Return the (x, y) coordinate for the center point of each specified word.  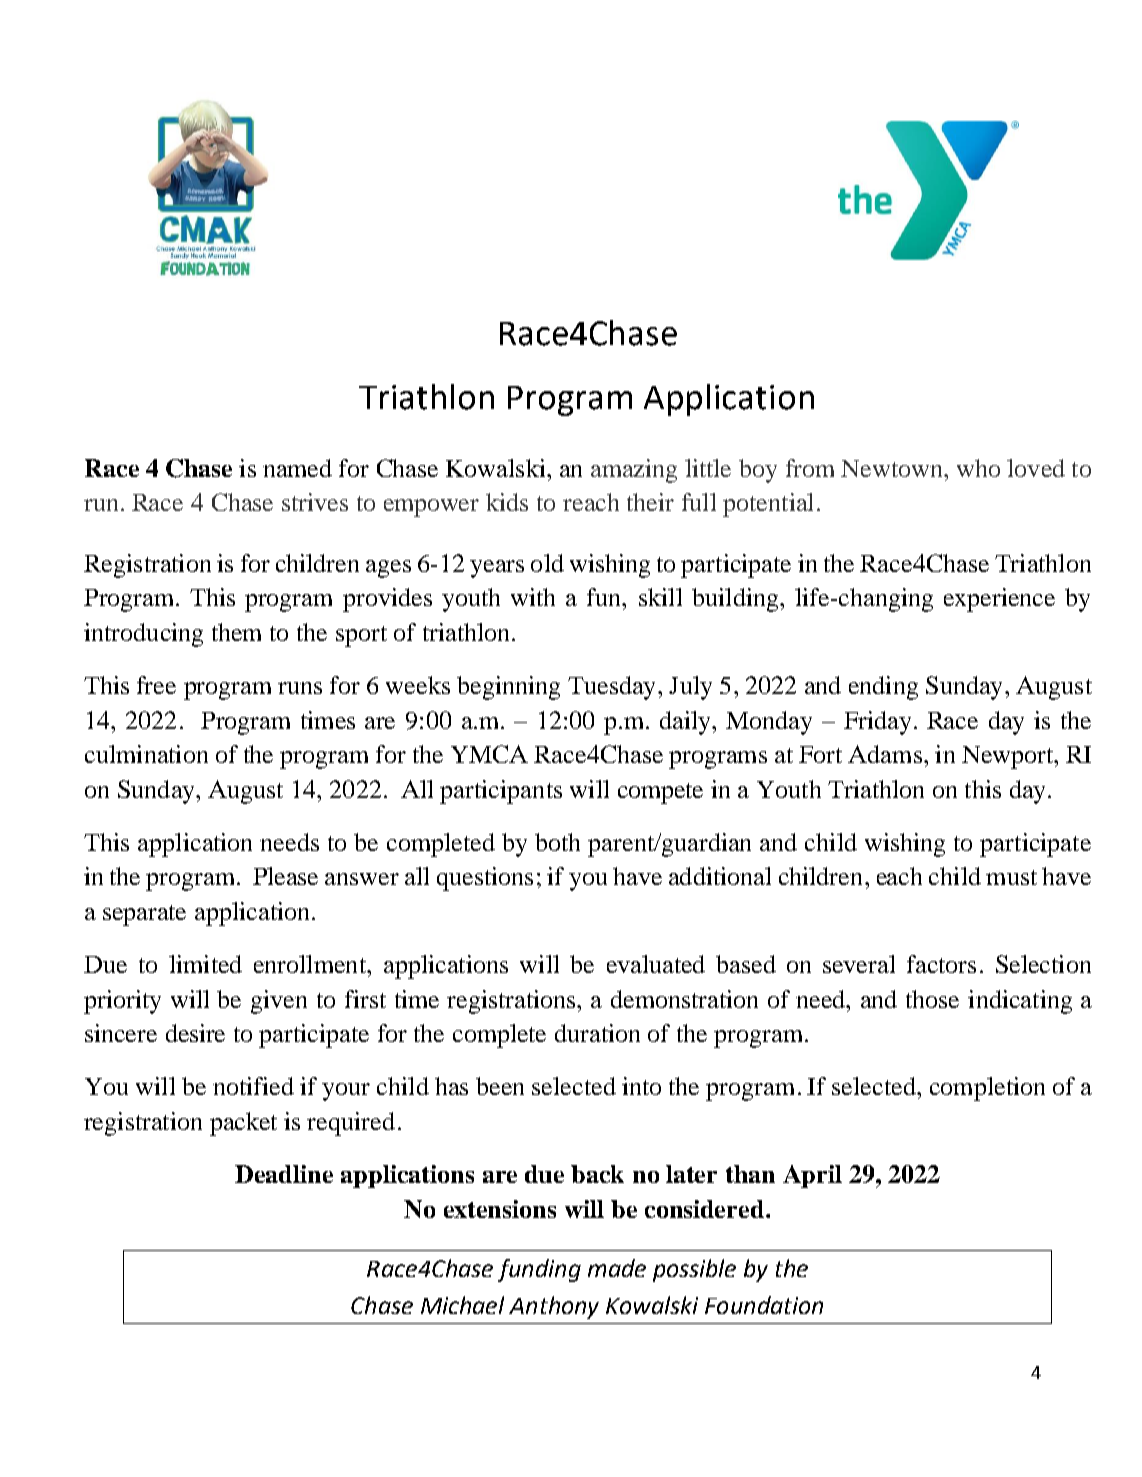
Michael (462, 1305)
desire (195, 1033)
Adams (885, 754)
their (650, 502)
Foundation (764, 1305)
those (932, 999)
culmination (146, 754)
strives (315, 502)
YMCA (489, 754)
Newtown (893, 468)
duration (597, 1033)
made (617, 1268)
